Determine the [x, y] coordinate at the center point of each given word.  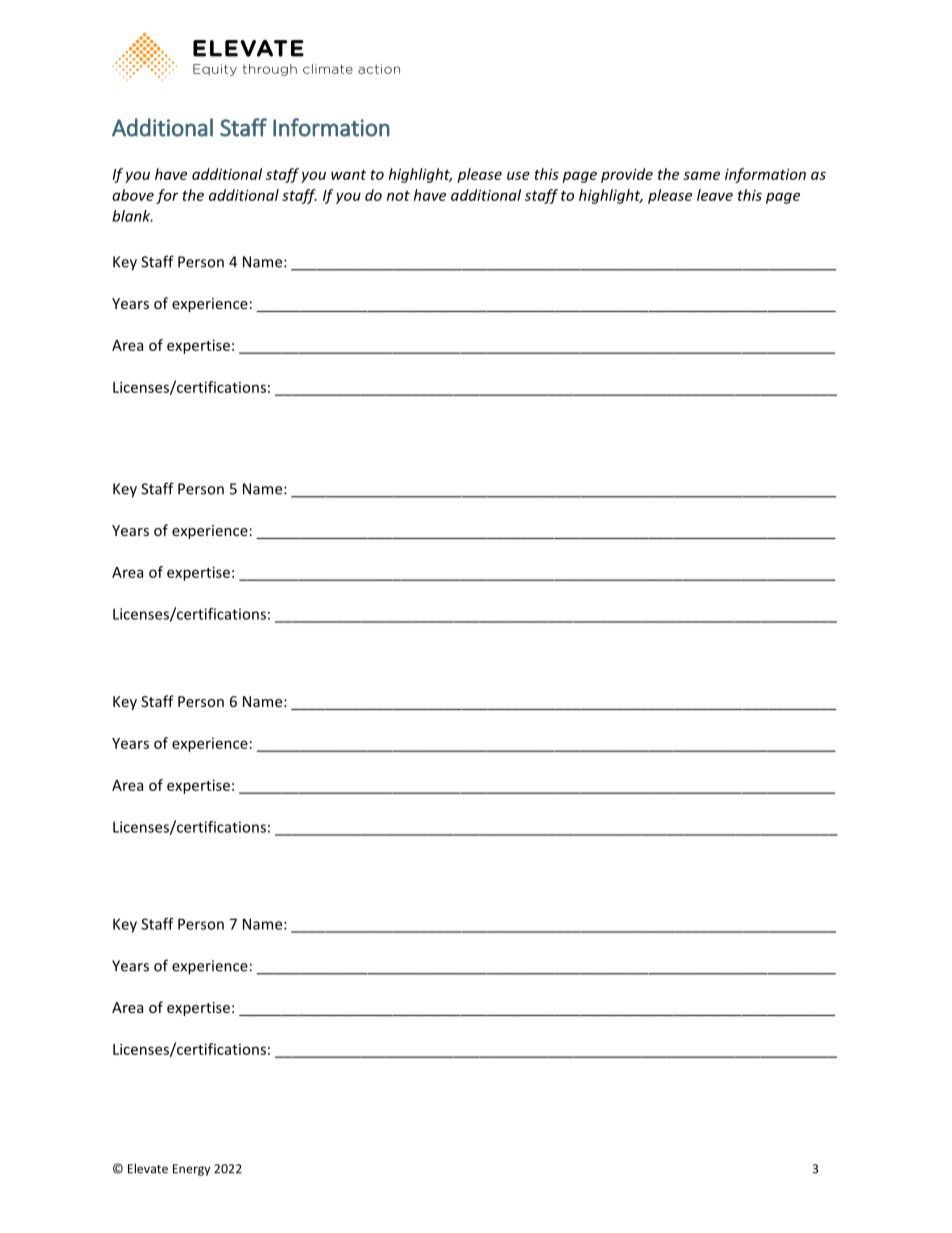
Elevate [148, 1168]
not [398, 196]
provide [627, 175]
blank [132, 216]
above [133, 195]
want [348, 175]
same [701, 175]
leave [715, 195]
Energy [191, 1170]
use [518, 175]
